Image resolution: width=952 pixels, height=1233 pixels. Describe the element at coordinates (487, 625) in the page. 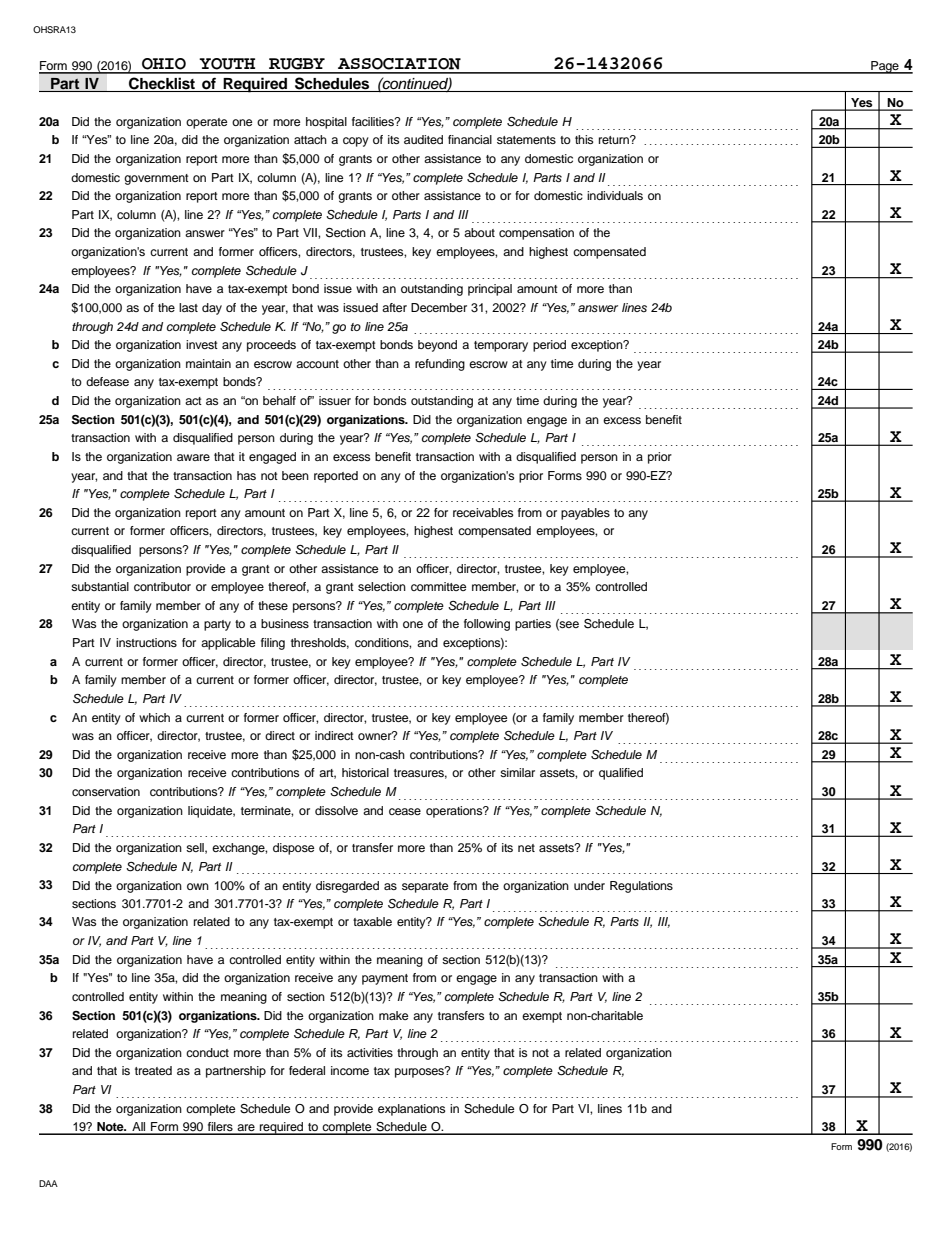

I see `following` at that location.
